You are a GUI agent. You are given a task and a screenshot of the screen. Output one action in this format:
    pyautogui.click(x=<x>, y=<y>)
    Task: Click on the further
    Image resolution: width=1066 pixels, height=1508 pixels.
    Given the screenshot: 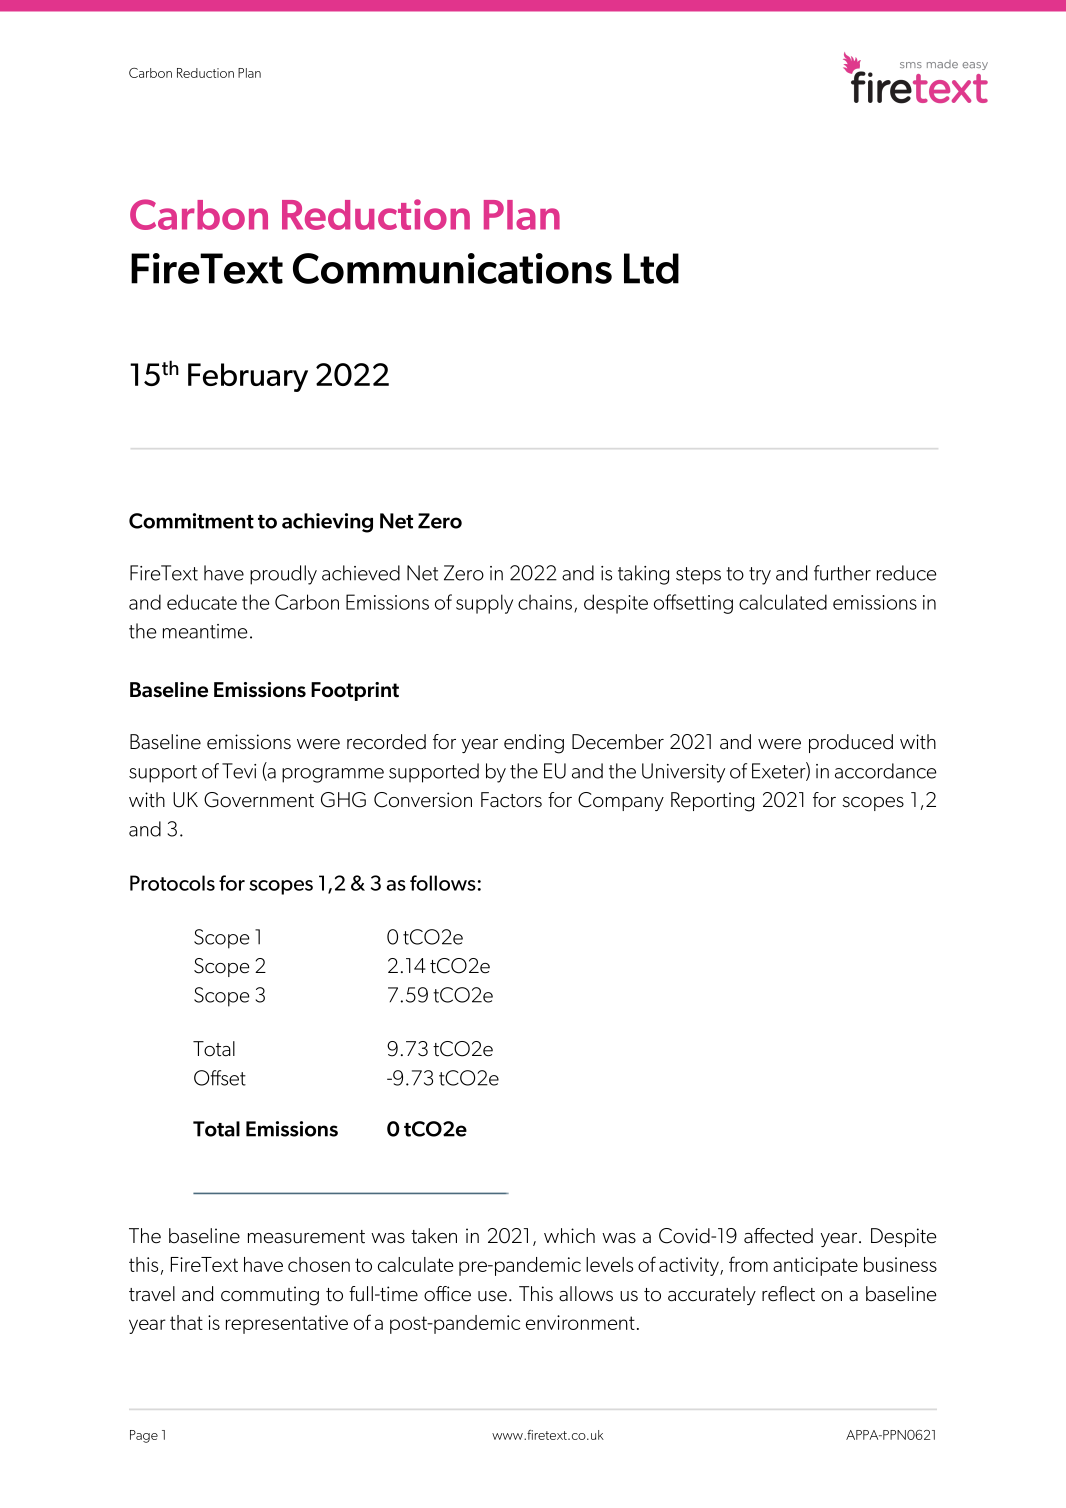 What is the action you would take?
    pyautogui.click(x=842, y=573)
